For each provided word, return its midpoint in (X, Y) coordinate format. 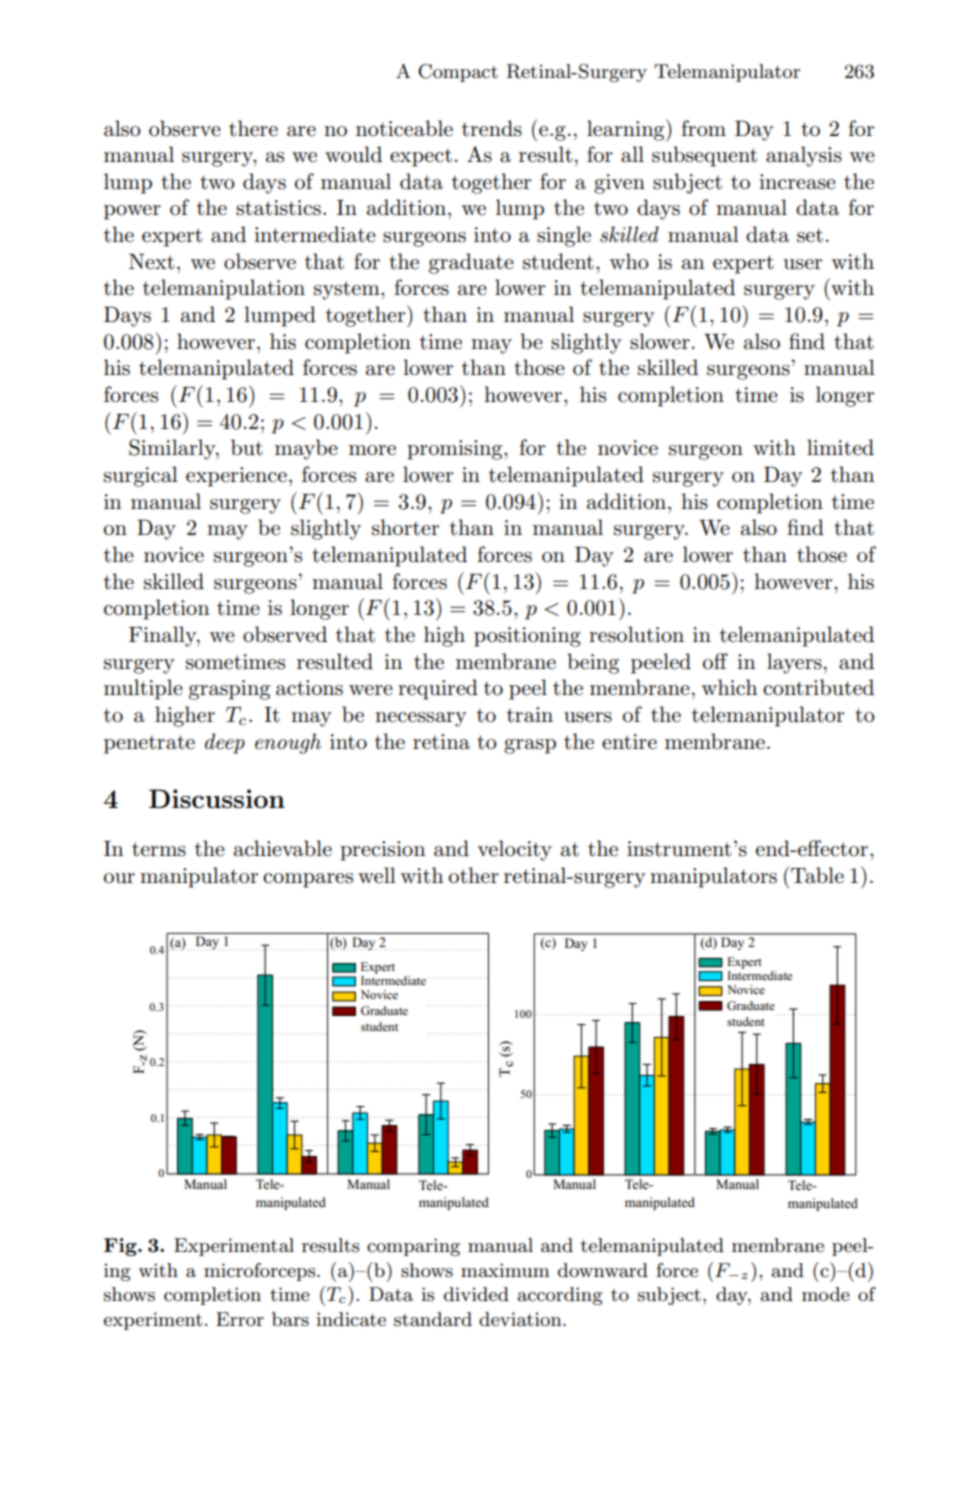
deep (225, 743)
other (474, 875)
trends (492, 128)
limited (840, 447)
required (438, 689)
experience (236, 477)
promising (456, 450)
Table (817, 875)
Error (240, 1319)
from (703, 128)
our (119, 878)
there (253, 128)
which (730, 687)
